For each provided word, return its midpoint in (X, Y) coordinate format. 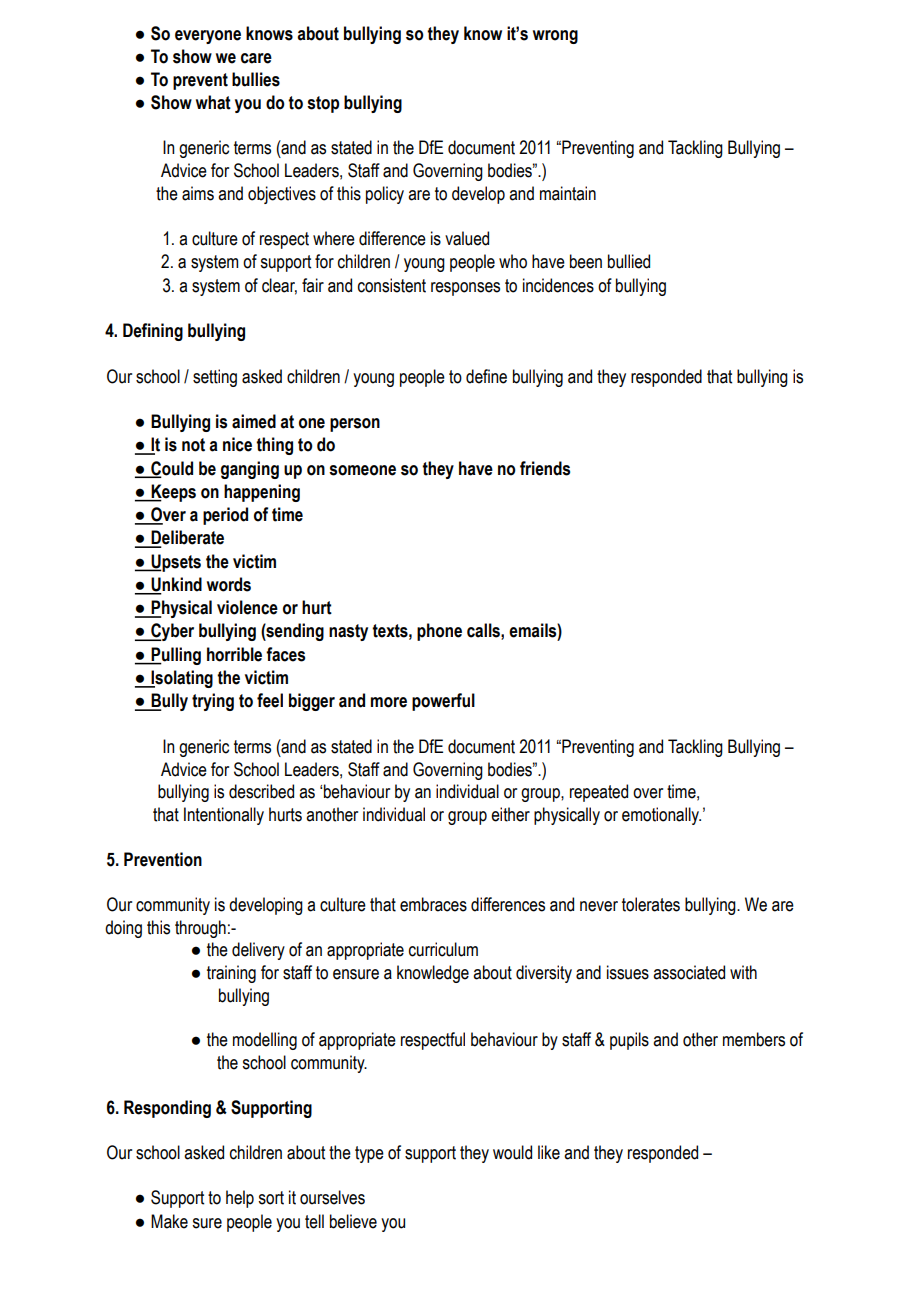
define (486, 376)
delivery (258, 951)
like (549, 1152)
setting (215, 378)
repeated (599, 793)
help (240, 1199)
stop (323, 104)
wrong (555, 37)
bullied (629, 261)
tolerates (651, 904)
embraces (433, 904)
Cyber (171, 632)
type (369, 1154)
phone (439, 632)
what (213, 102)
